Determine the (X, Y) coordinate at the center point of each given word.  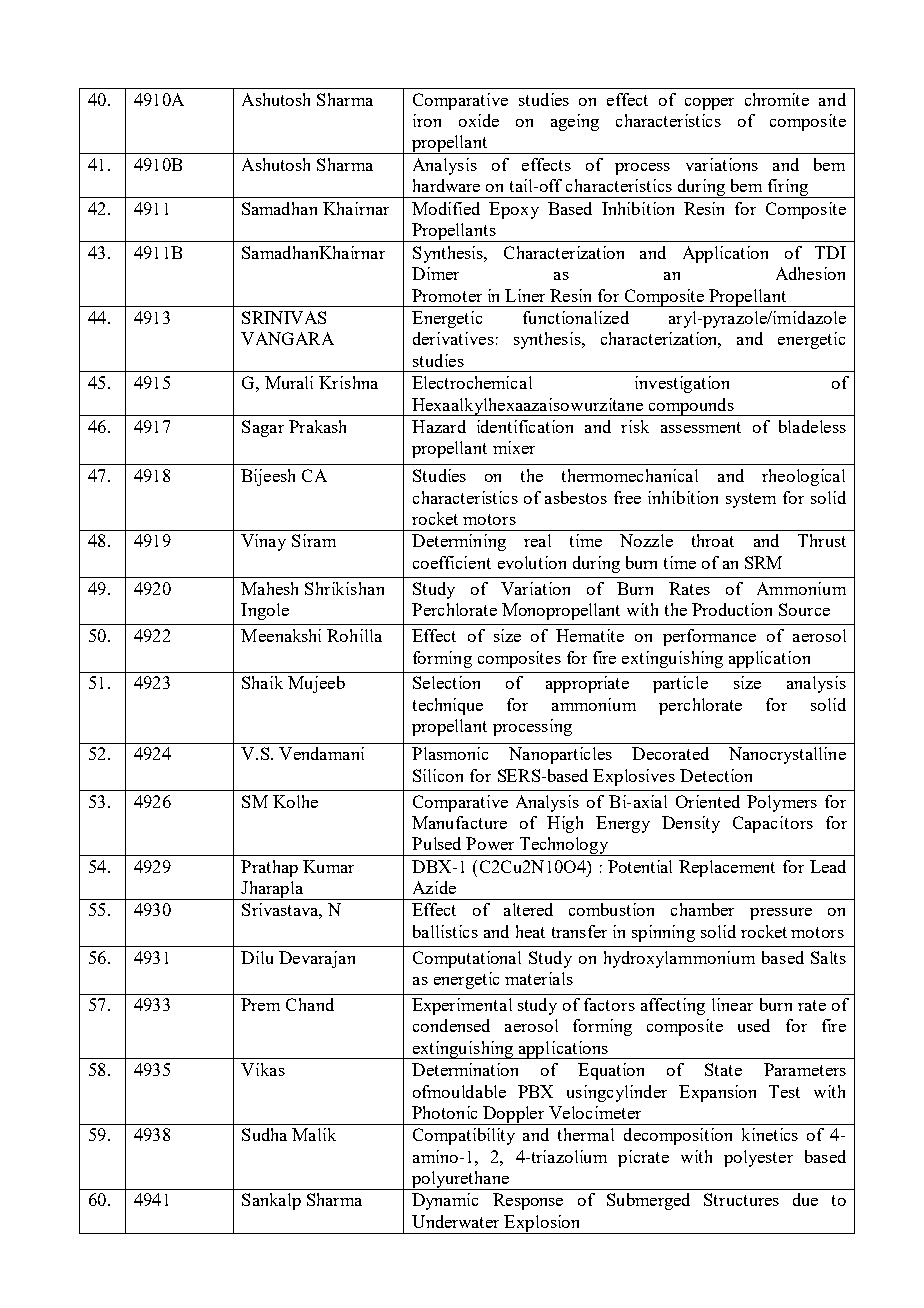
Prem (260, 1004)
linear (732, 1004)
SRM (763, 562)
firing (787, 188)
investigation (682, 384)
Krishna (348, 382)
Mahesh (269, 588)
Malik (314, 1134)
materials (539, 978)
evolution (532, 562)
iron (427, 120)
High (565, 824)
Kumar (328, 866)
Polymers (782, 803)
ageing (575, 122)
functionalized (576, 317)
